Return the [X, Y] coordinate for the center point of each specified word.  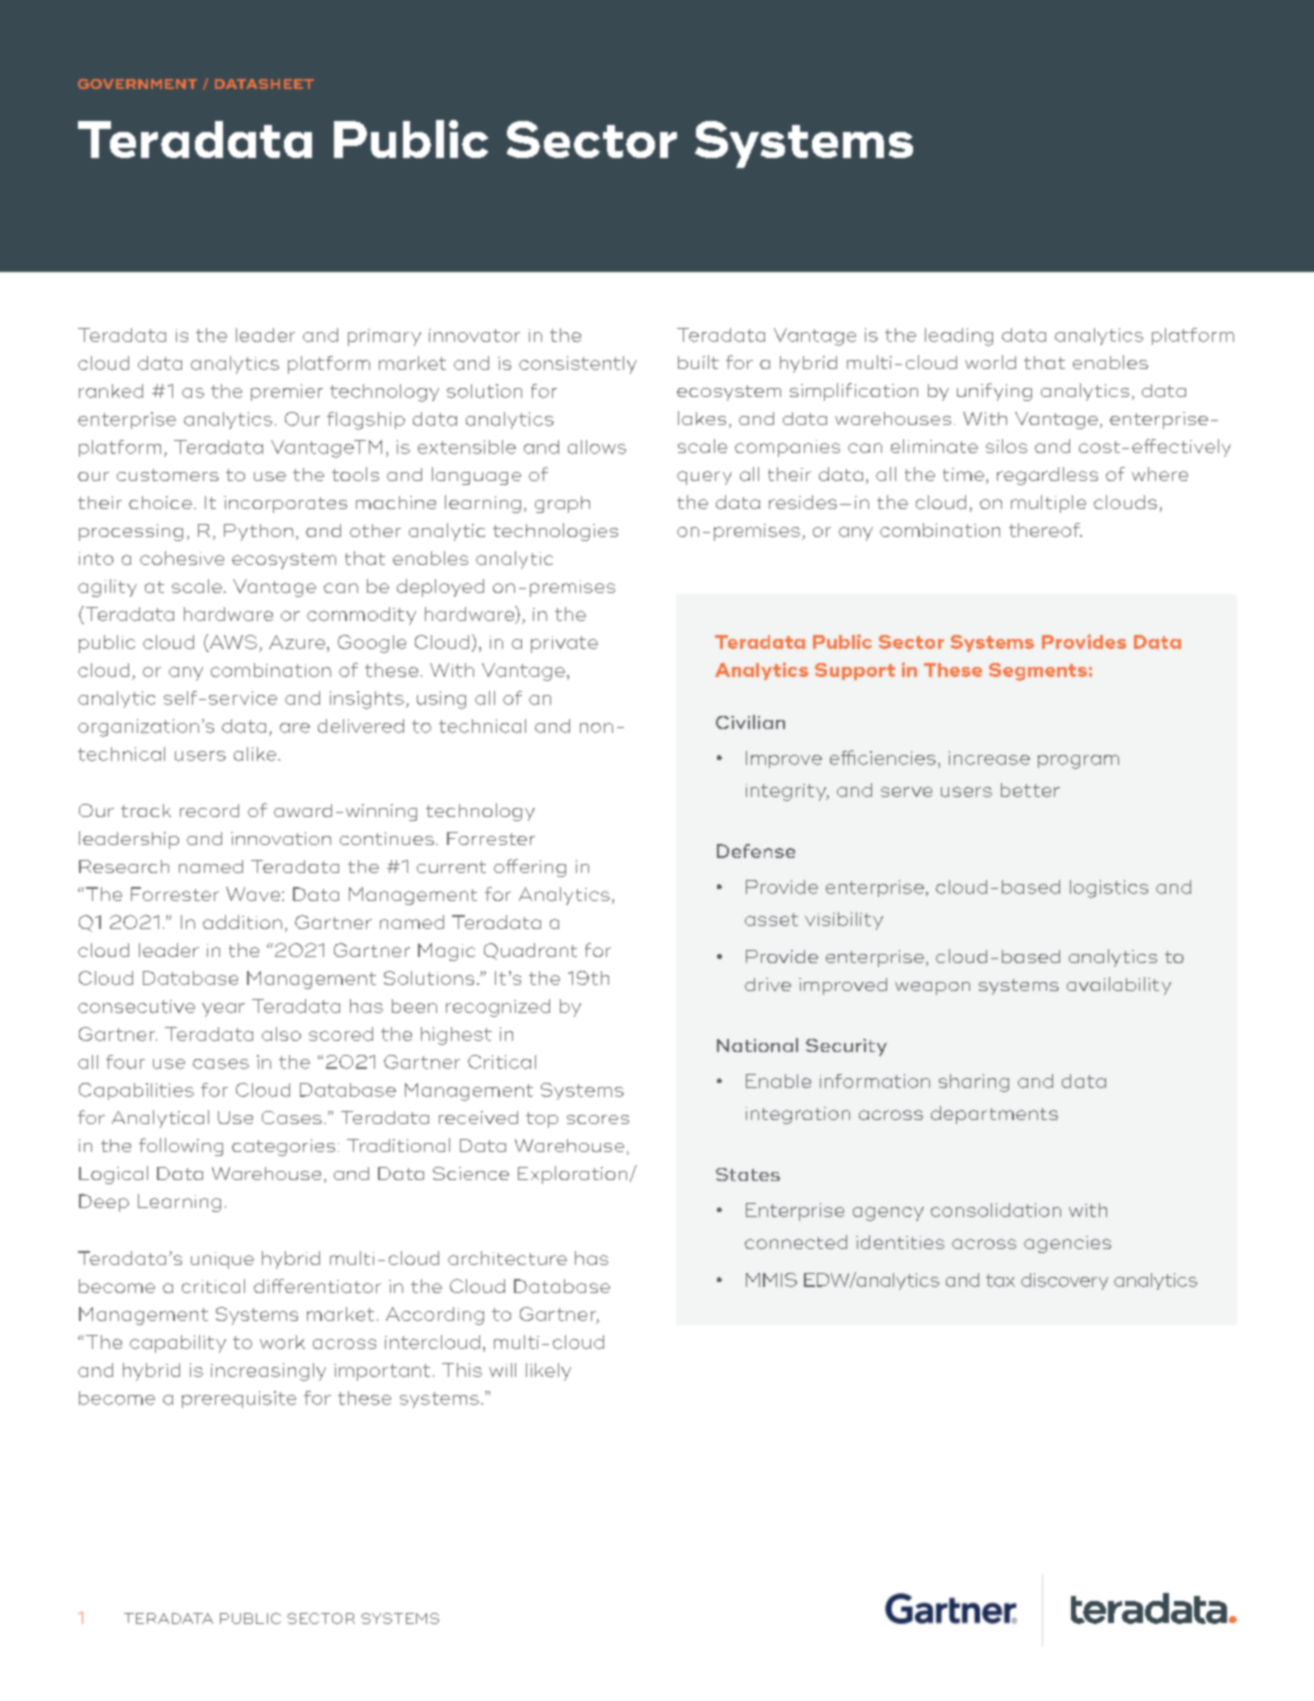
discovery [1064, 1281]
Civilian [750, 722]
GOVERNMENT [137, 84]
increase [989, 758]
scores [598, 1119]
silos [1006, 446]
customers [168, 475]
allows [597, 447]
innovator [474, 335]
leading [959, 337]
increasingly [268, 1372]
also [281, 1034]
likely [548, 1372]
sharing [974, 1083]
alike [256, 754]
